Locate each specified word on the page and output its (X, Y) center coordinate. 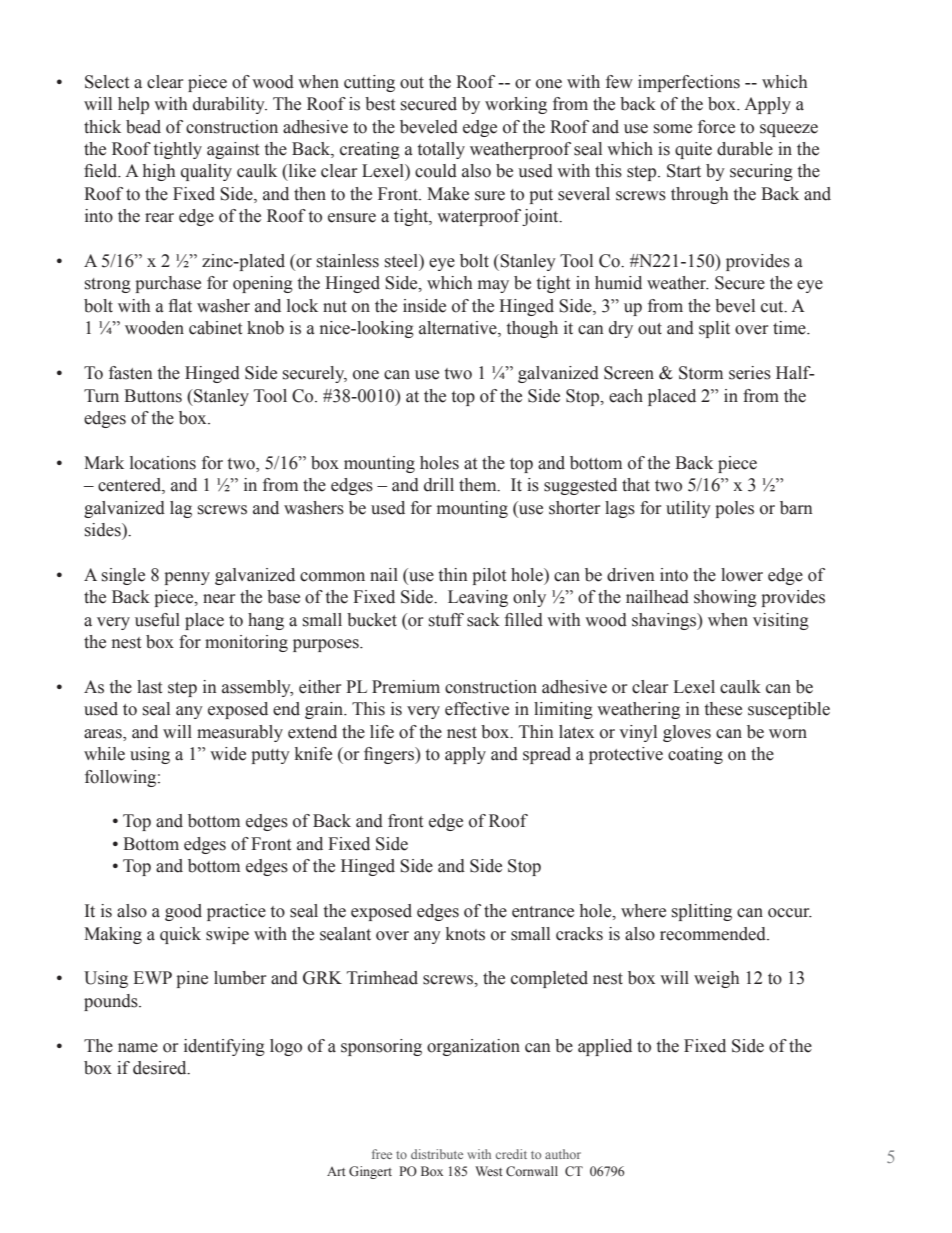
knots (465, 934)
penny (187, 578)
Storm (701, 373)
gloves (687, 733)
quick (180, 935)
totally (441, 150)
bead (143, 127)
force (716, 127)
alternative (459, 329)
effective (477, 709)
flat (180, 306)
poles (734, 509)
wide (228, 754)
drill (439, 485)
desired (161, 1068)
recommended (714, 934)
